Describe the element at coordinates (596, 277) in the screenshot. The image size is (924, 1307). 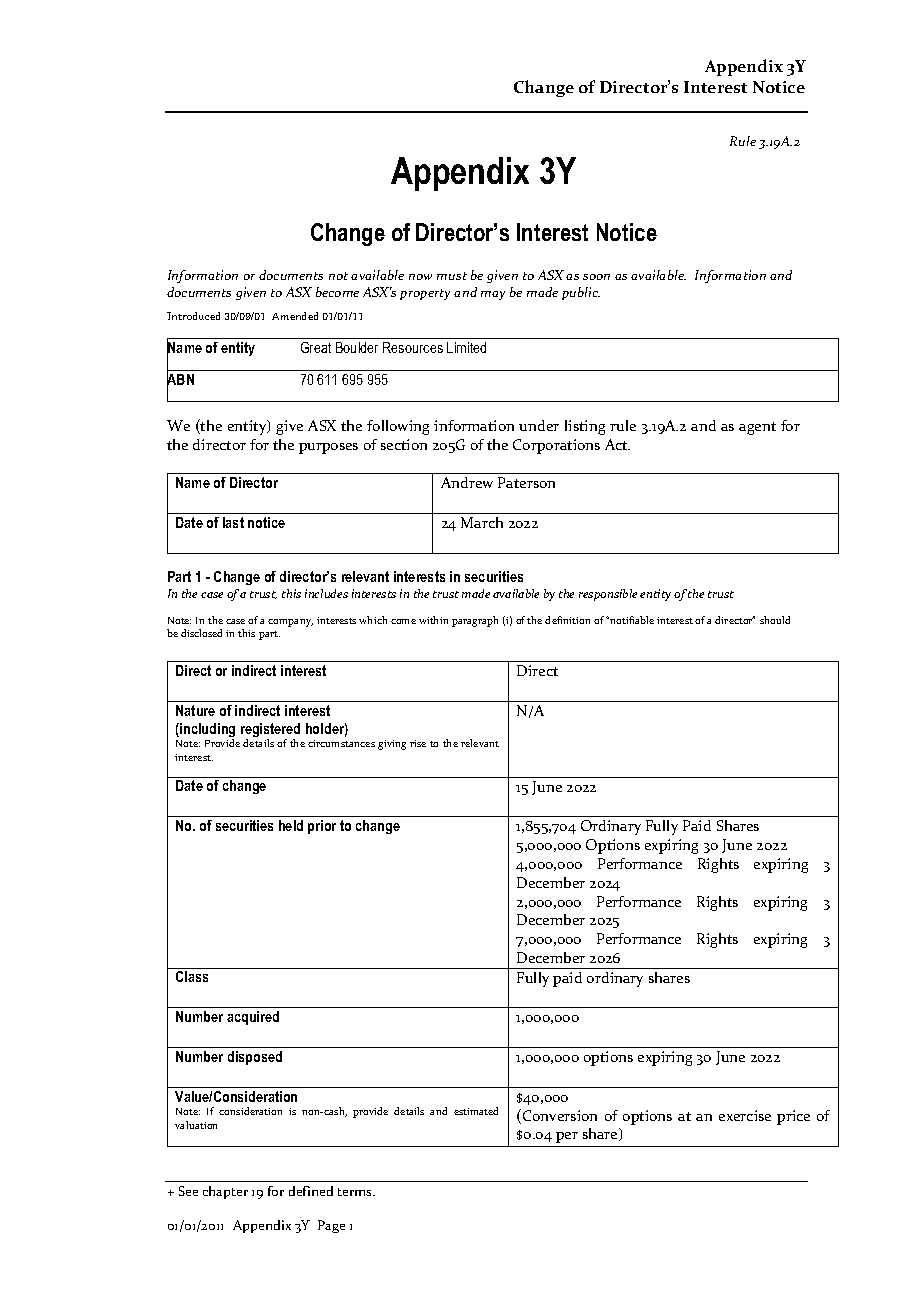
I see `soon` at that location.
